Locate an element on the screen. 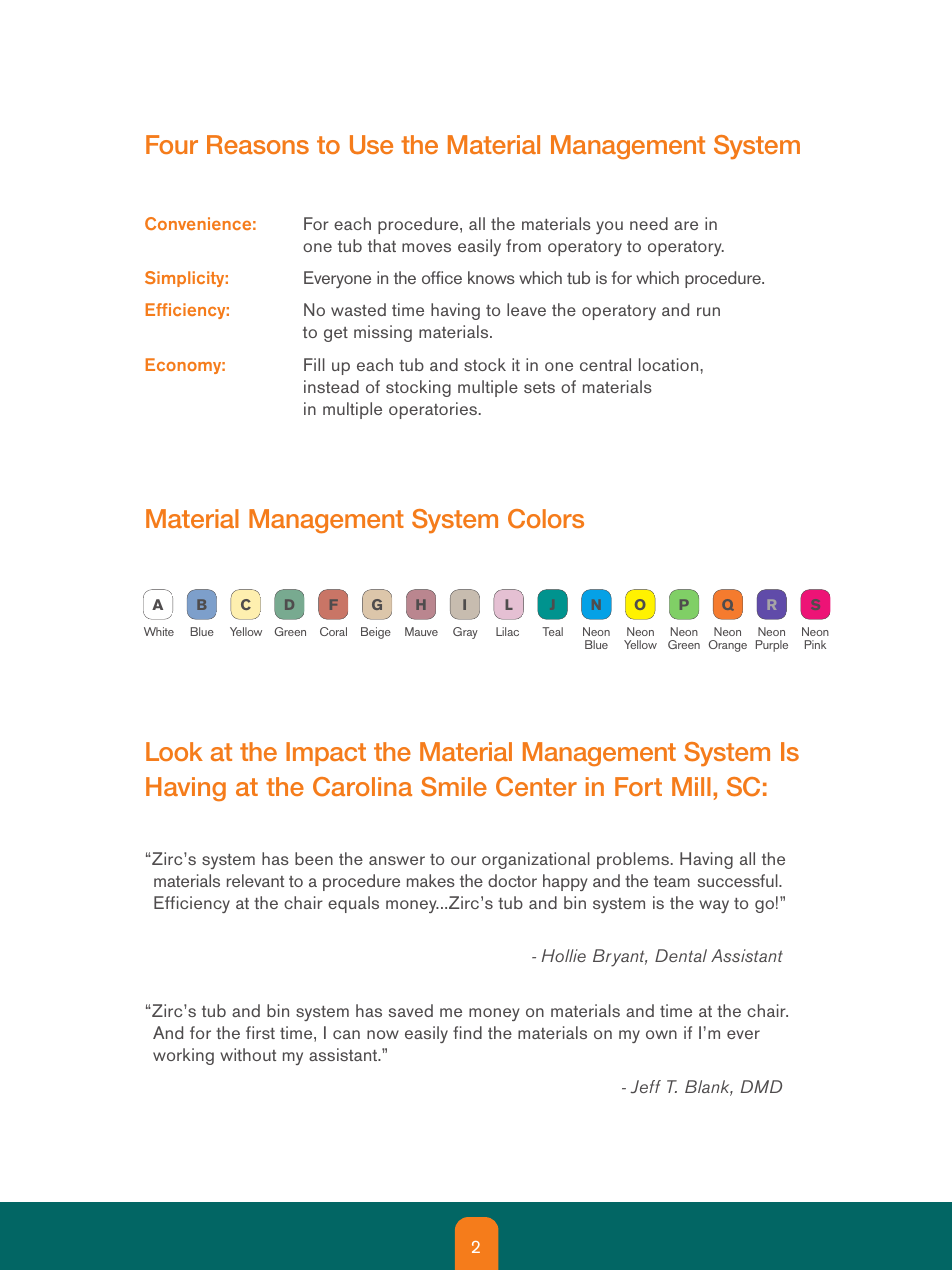  are is located at coordinates (686, 225).
